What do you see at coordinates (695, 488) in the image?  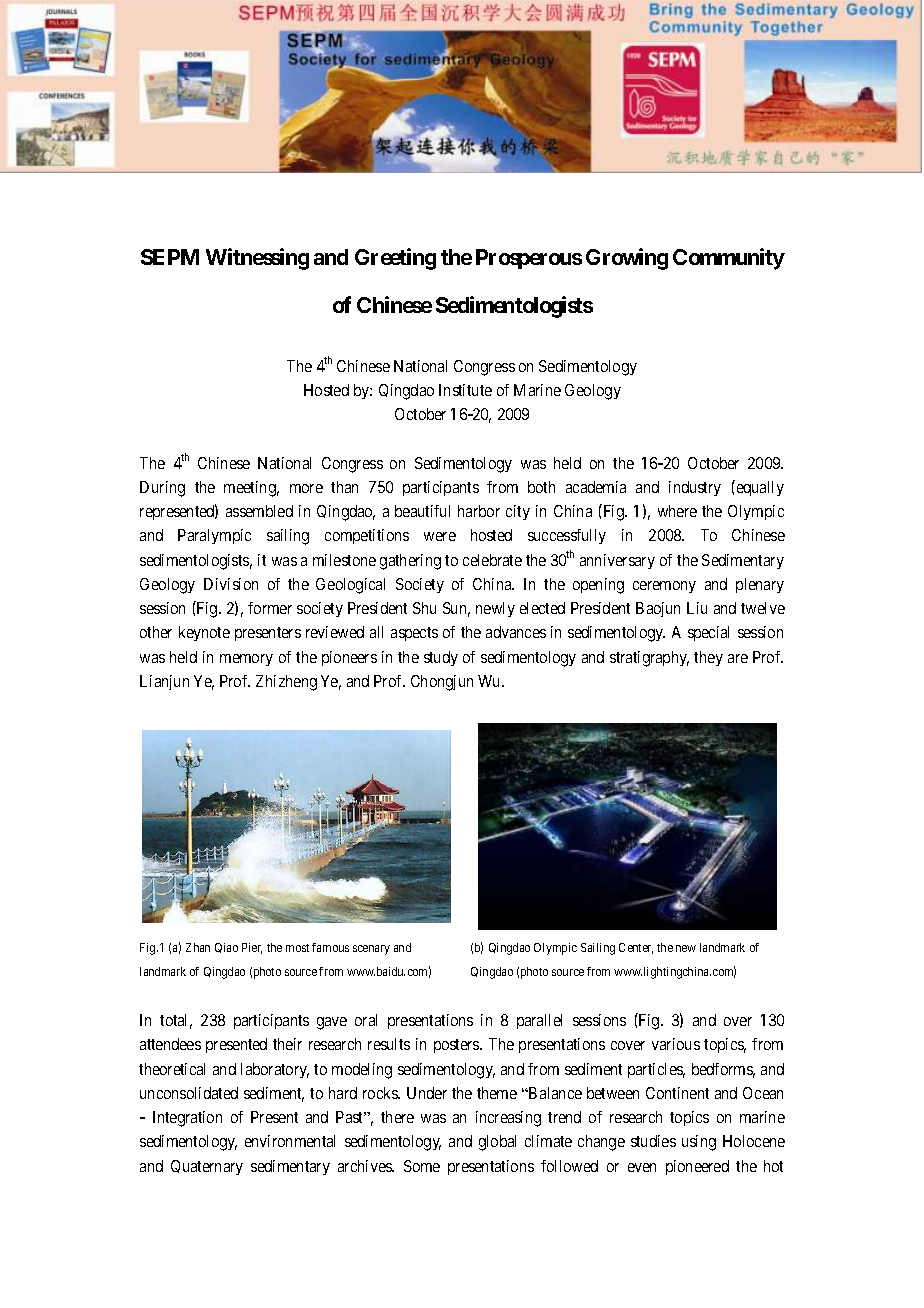 I see `industry` at bounding box center [695, 488].
